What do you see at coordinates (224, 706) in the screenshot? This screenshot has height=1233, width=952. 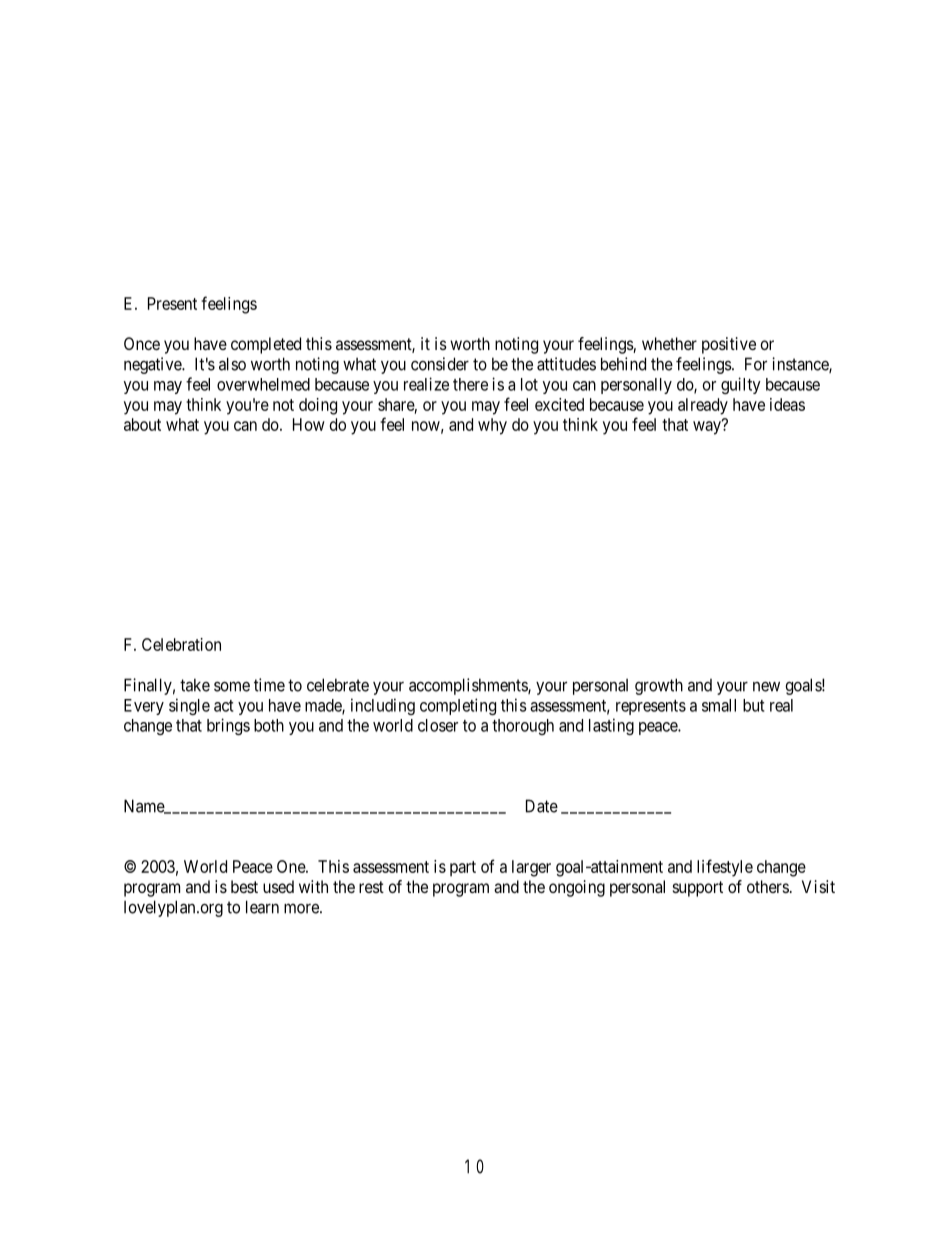 I see `act` at bounding box center [224, 706].
